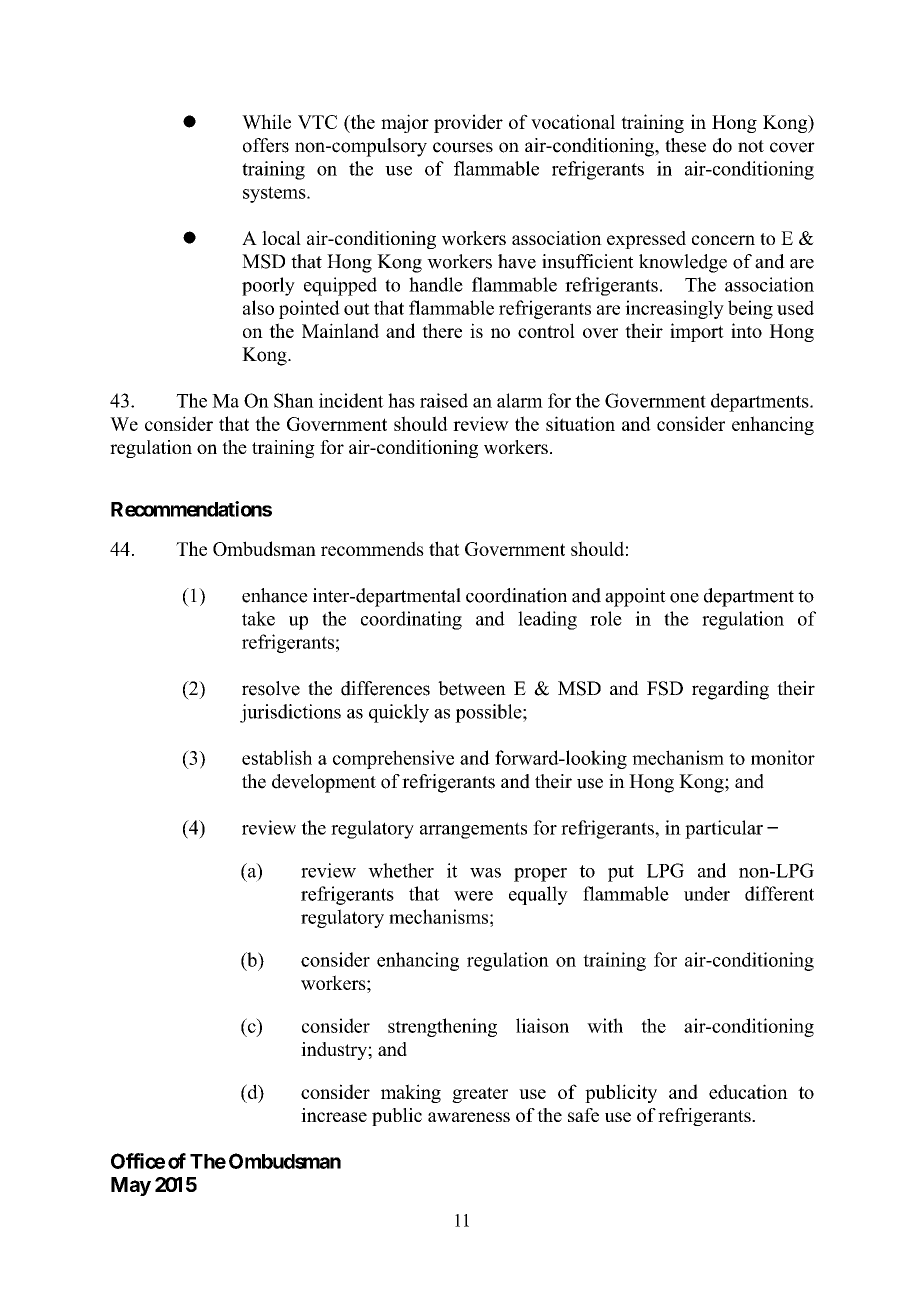 The width and height of the page is (924, 1308). I want to click on awareness, so click(469, 1117).
